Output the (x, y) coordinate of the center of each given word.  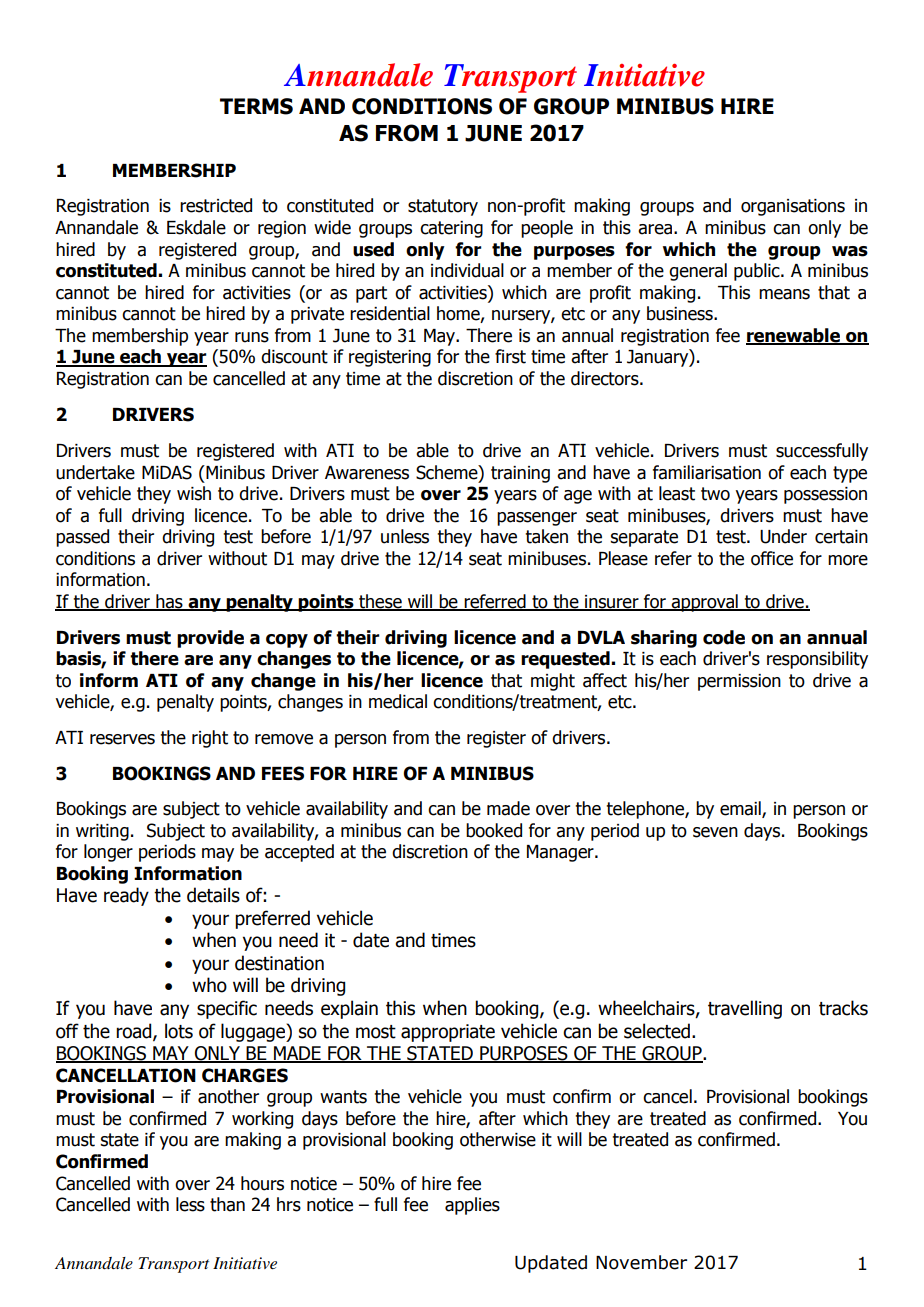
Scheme (448, 472)
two (715, 494)
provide (210, 639)
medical (398, 701)
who (209, 985)
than (227, 1204)
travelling (745, 1009)
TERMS (256, 106)
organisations (793, 207)
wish (194, 493)
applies (472, 1206)
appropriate (448, 1033)
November (641, 1262)
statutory (443, 207)
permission (739, 682)
